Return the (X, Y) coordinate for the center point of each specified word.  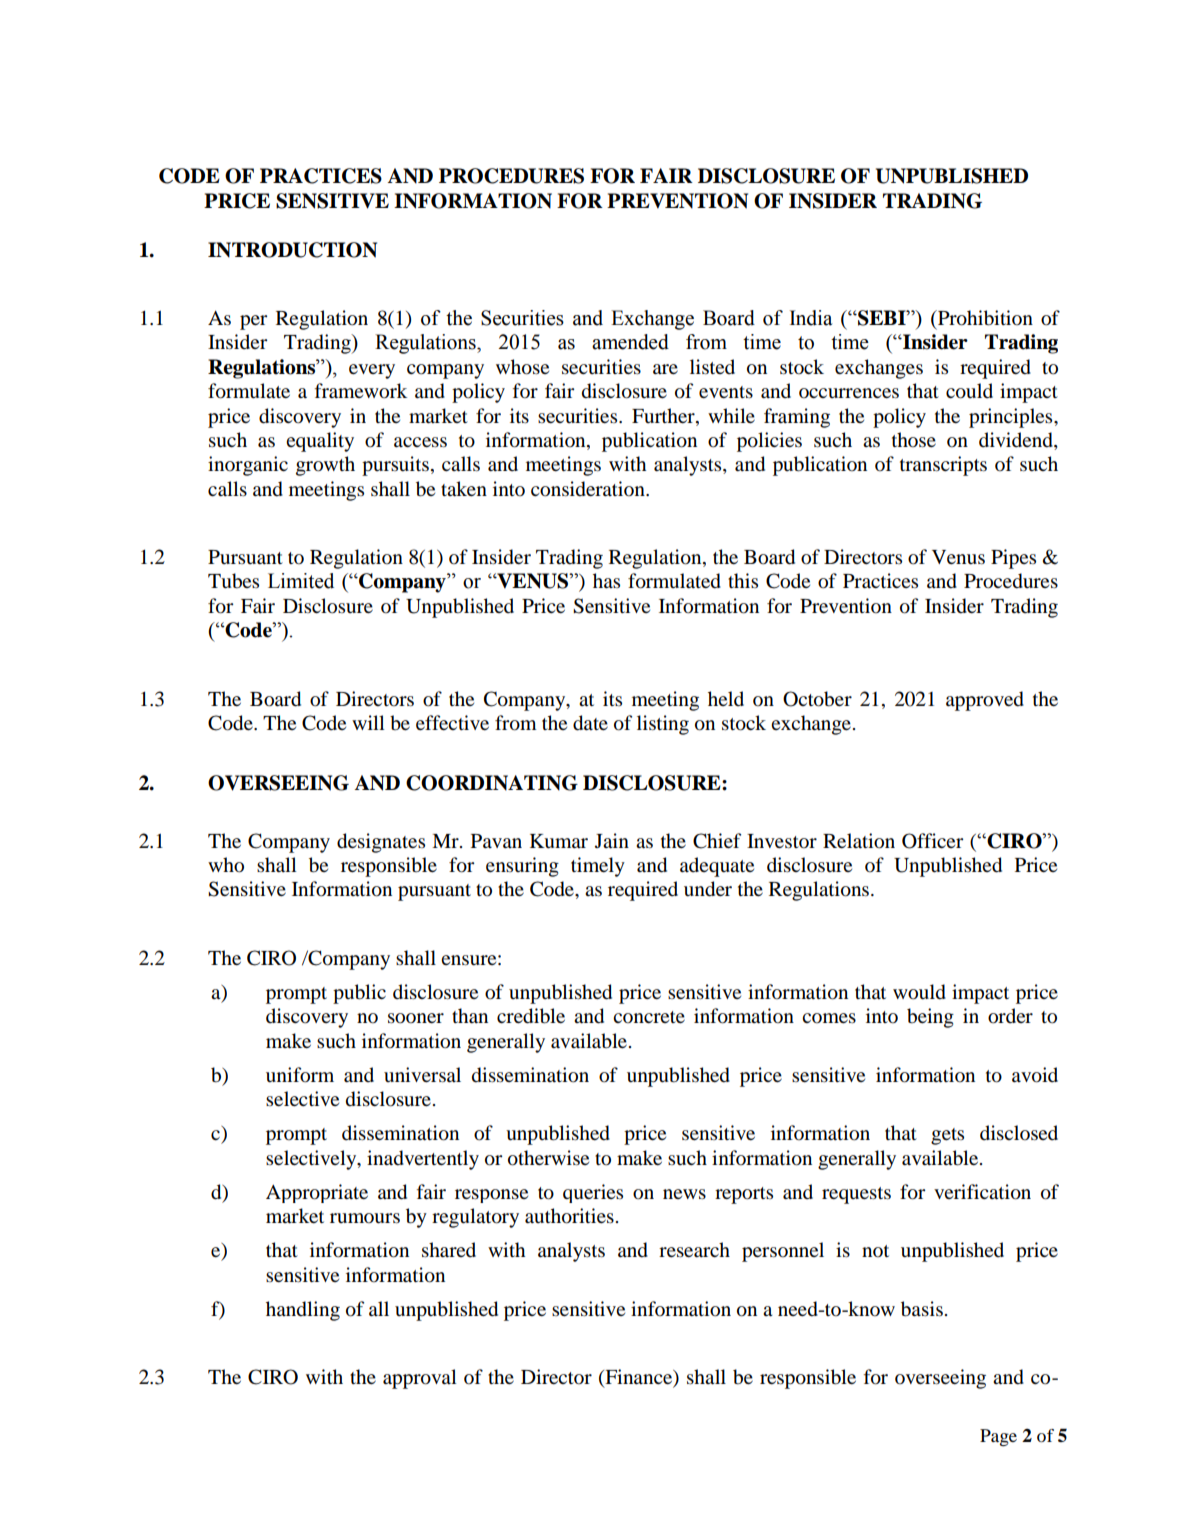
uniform (300, 1075)
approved (985, 701)
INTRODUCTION (292, 250)
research (694, 1249)
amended (630, 342)
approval (420, 1379)
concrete (649, 1017)
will (368, 722)
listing (663, 725)
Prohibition (984, 318)
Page (998, 1437)
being (930, 1018)
